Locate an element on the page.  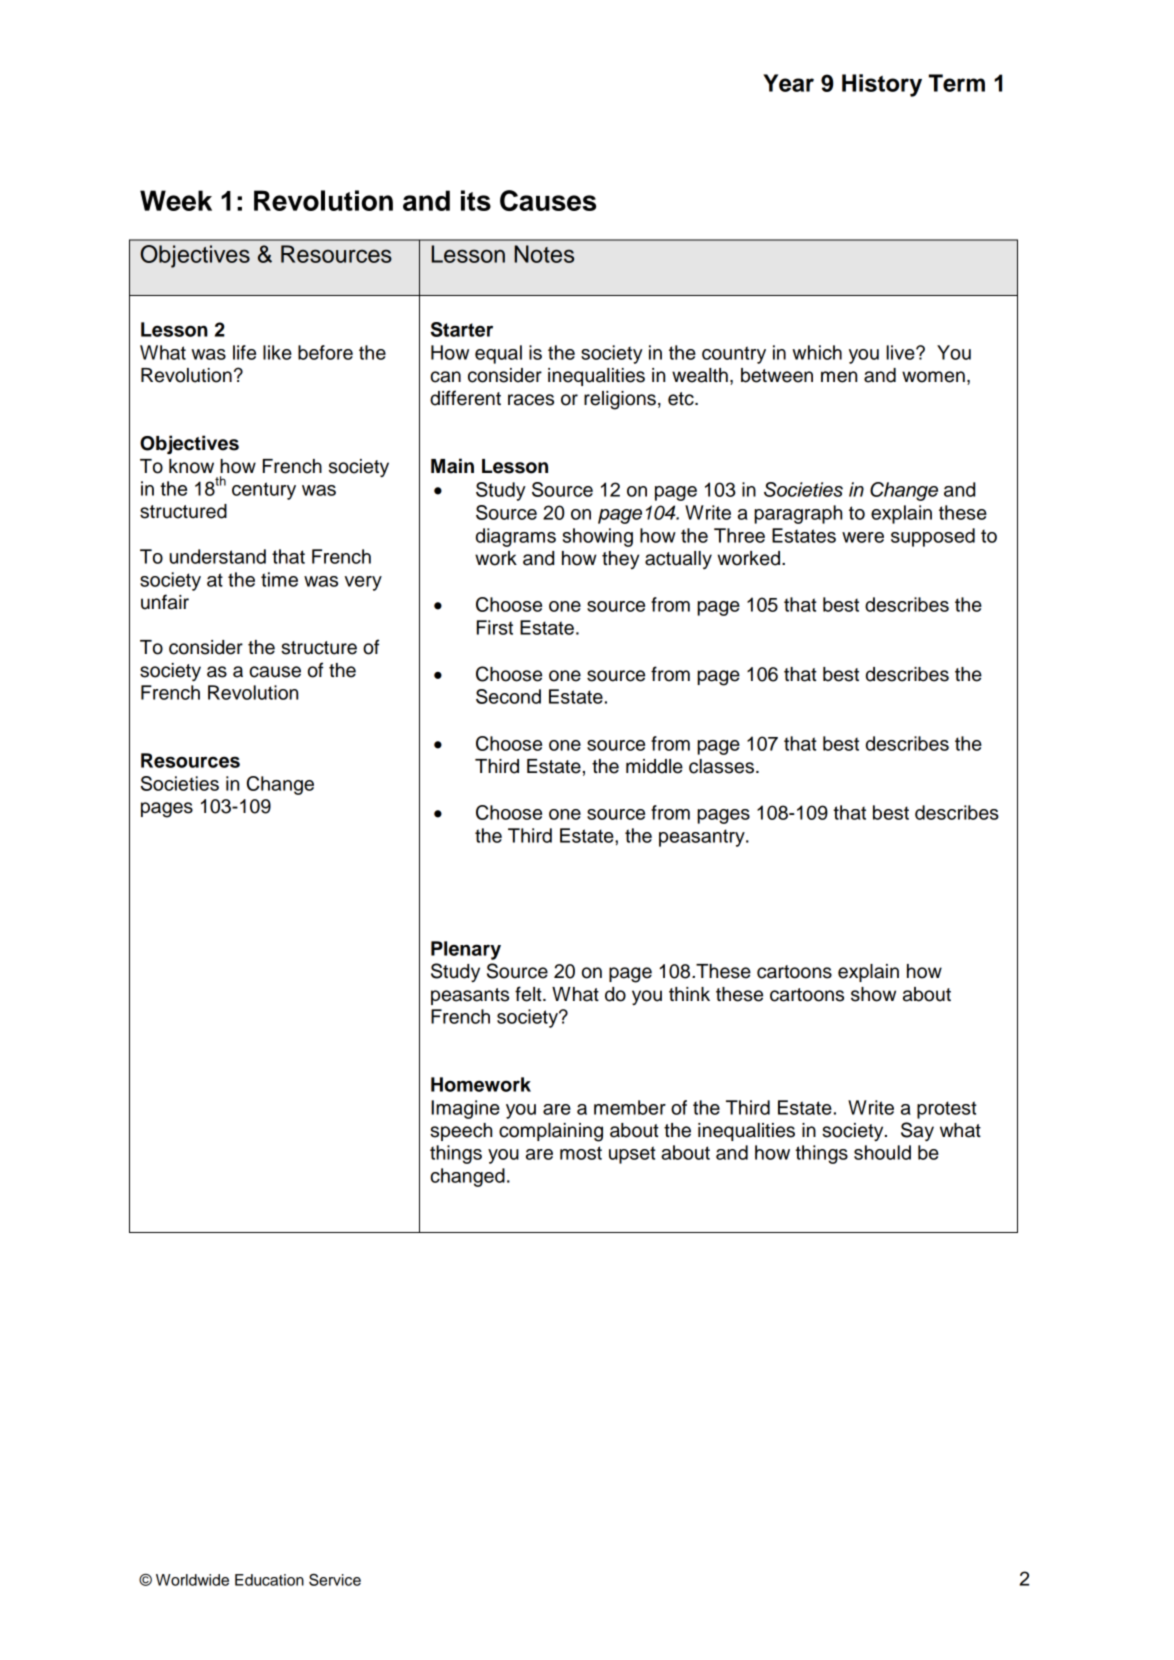
History is located at coordinates (882, 85).
